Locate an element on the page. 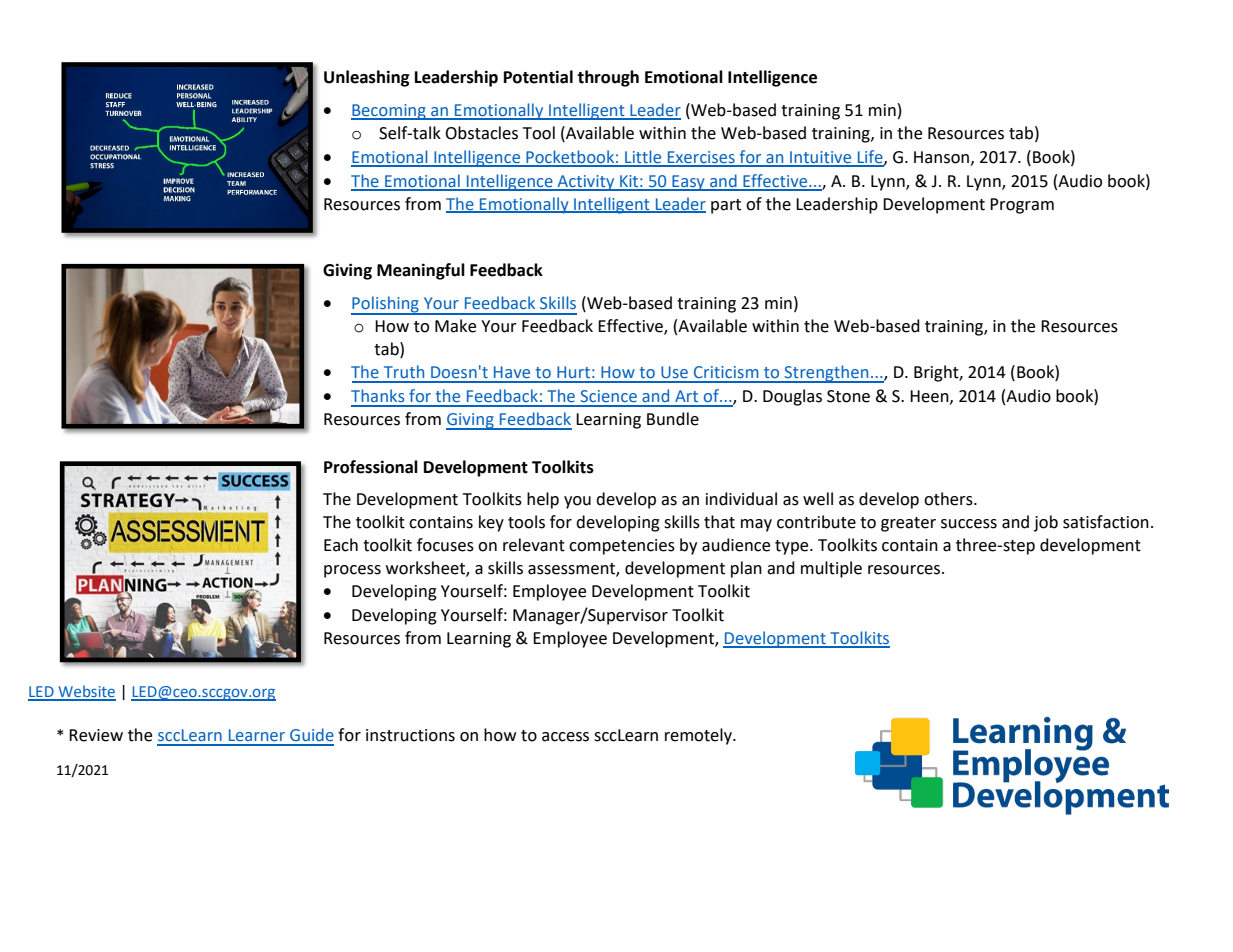  success is located at coordinates (969, 524).
